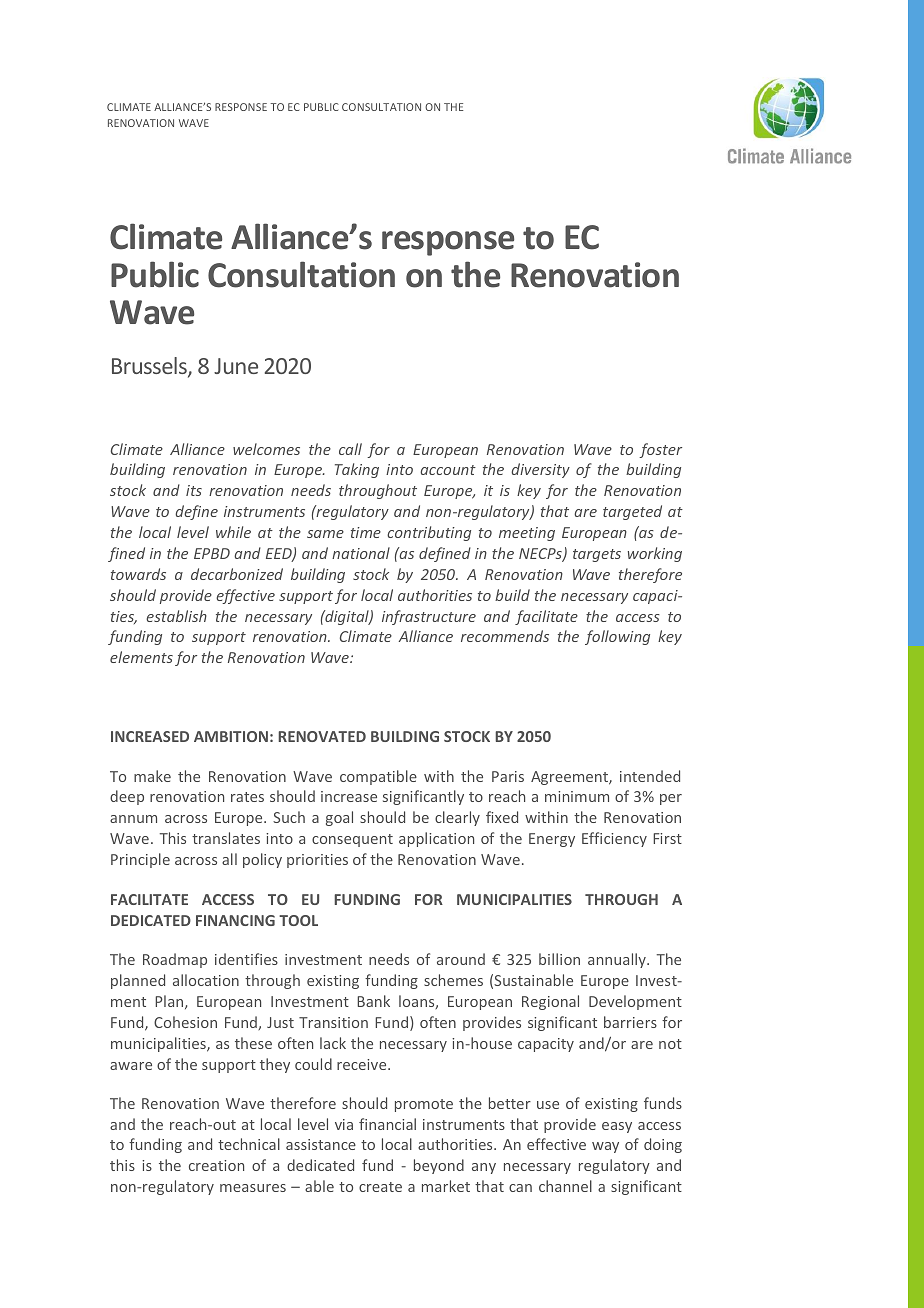  I want to click on call, so click(350, 449).
